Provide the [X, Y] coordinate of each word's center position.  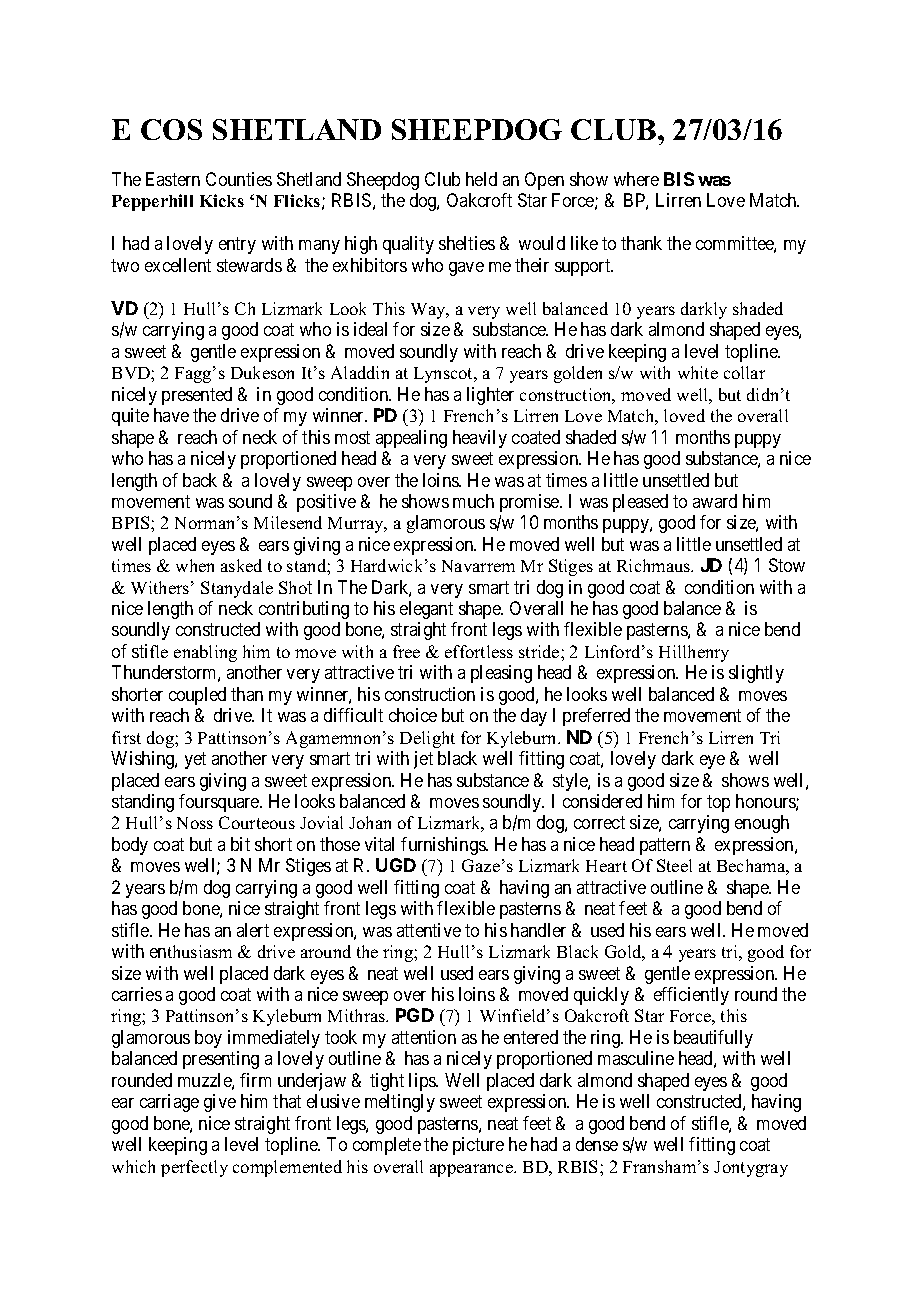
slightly [756, 674]
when [195, 565]
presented [197, 396]
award [715, 501]
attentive [429, 930]
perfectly [194, 1168]
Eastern [173, 179]
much [473, 501]
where [636, 179]
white [698, 372]
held [481, 179]
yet [195, 760]
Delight [427, 739]
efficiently [691, 996]
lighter [490, 396]
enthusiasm [191, 951]
